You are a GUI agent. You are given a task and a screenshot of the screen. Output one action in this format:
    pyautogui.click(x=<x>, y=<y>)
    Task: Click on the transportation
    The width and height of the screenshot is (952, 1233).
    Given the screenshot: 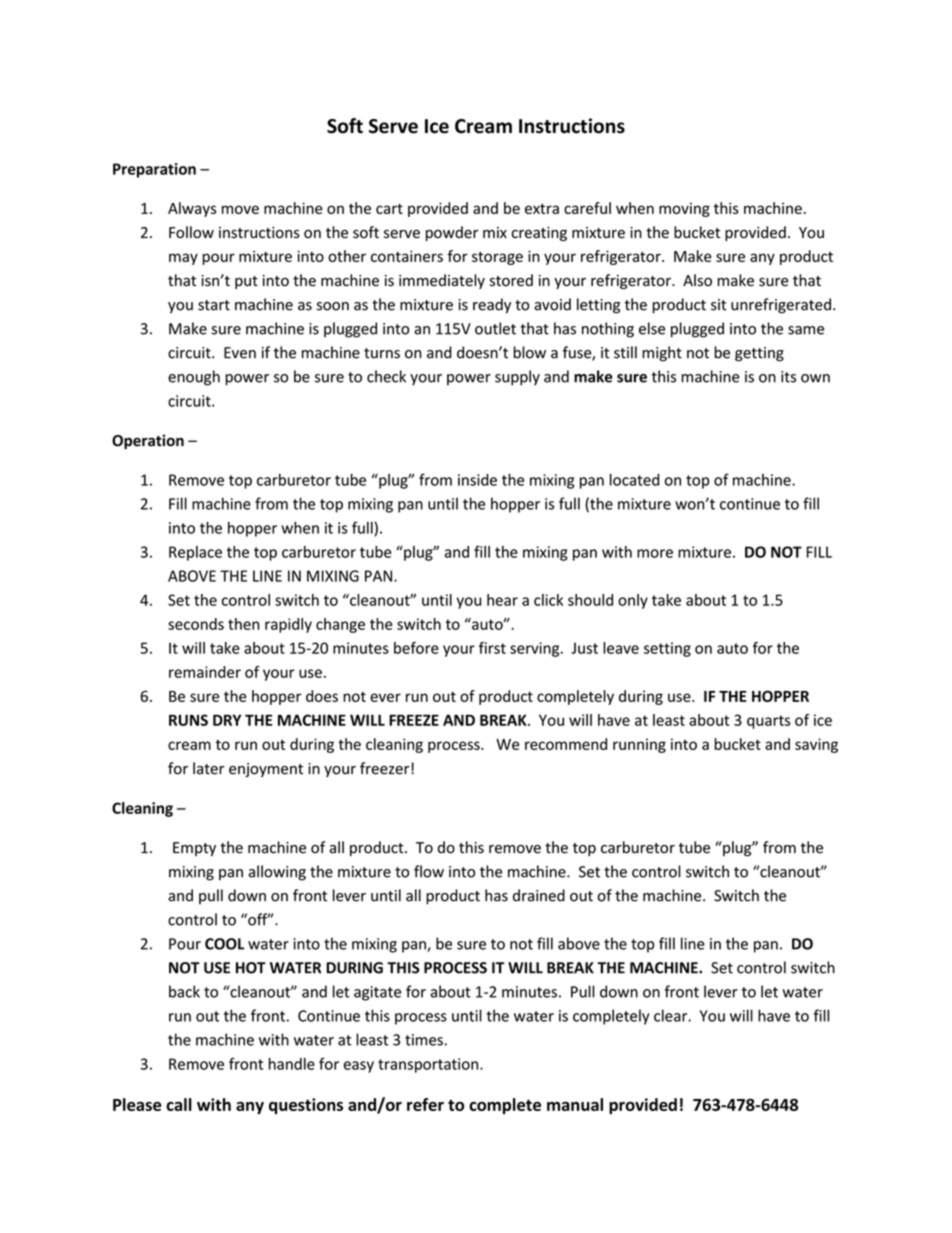 What is the action you would take?
    pyautogui.click(x=429, y=1065)
